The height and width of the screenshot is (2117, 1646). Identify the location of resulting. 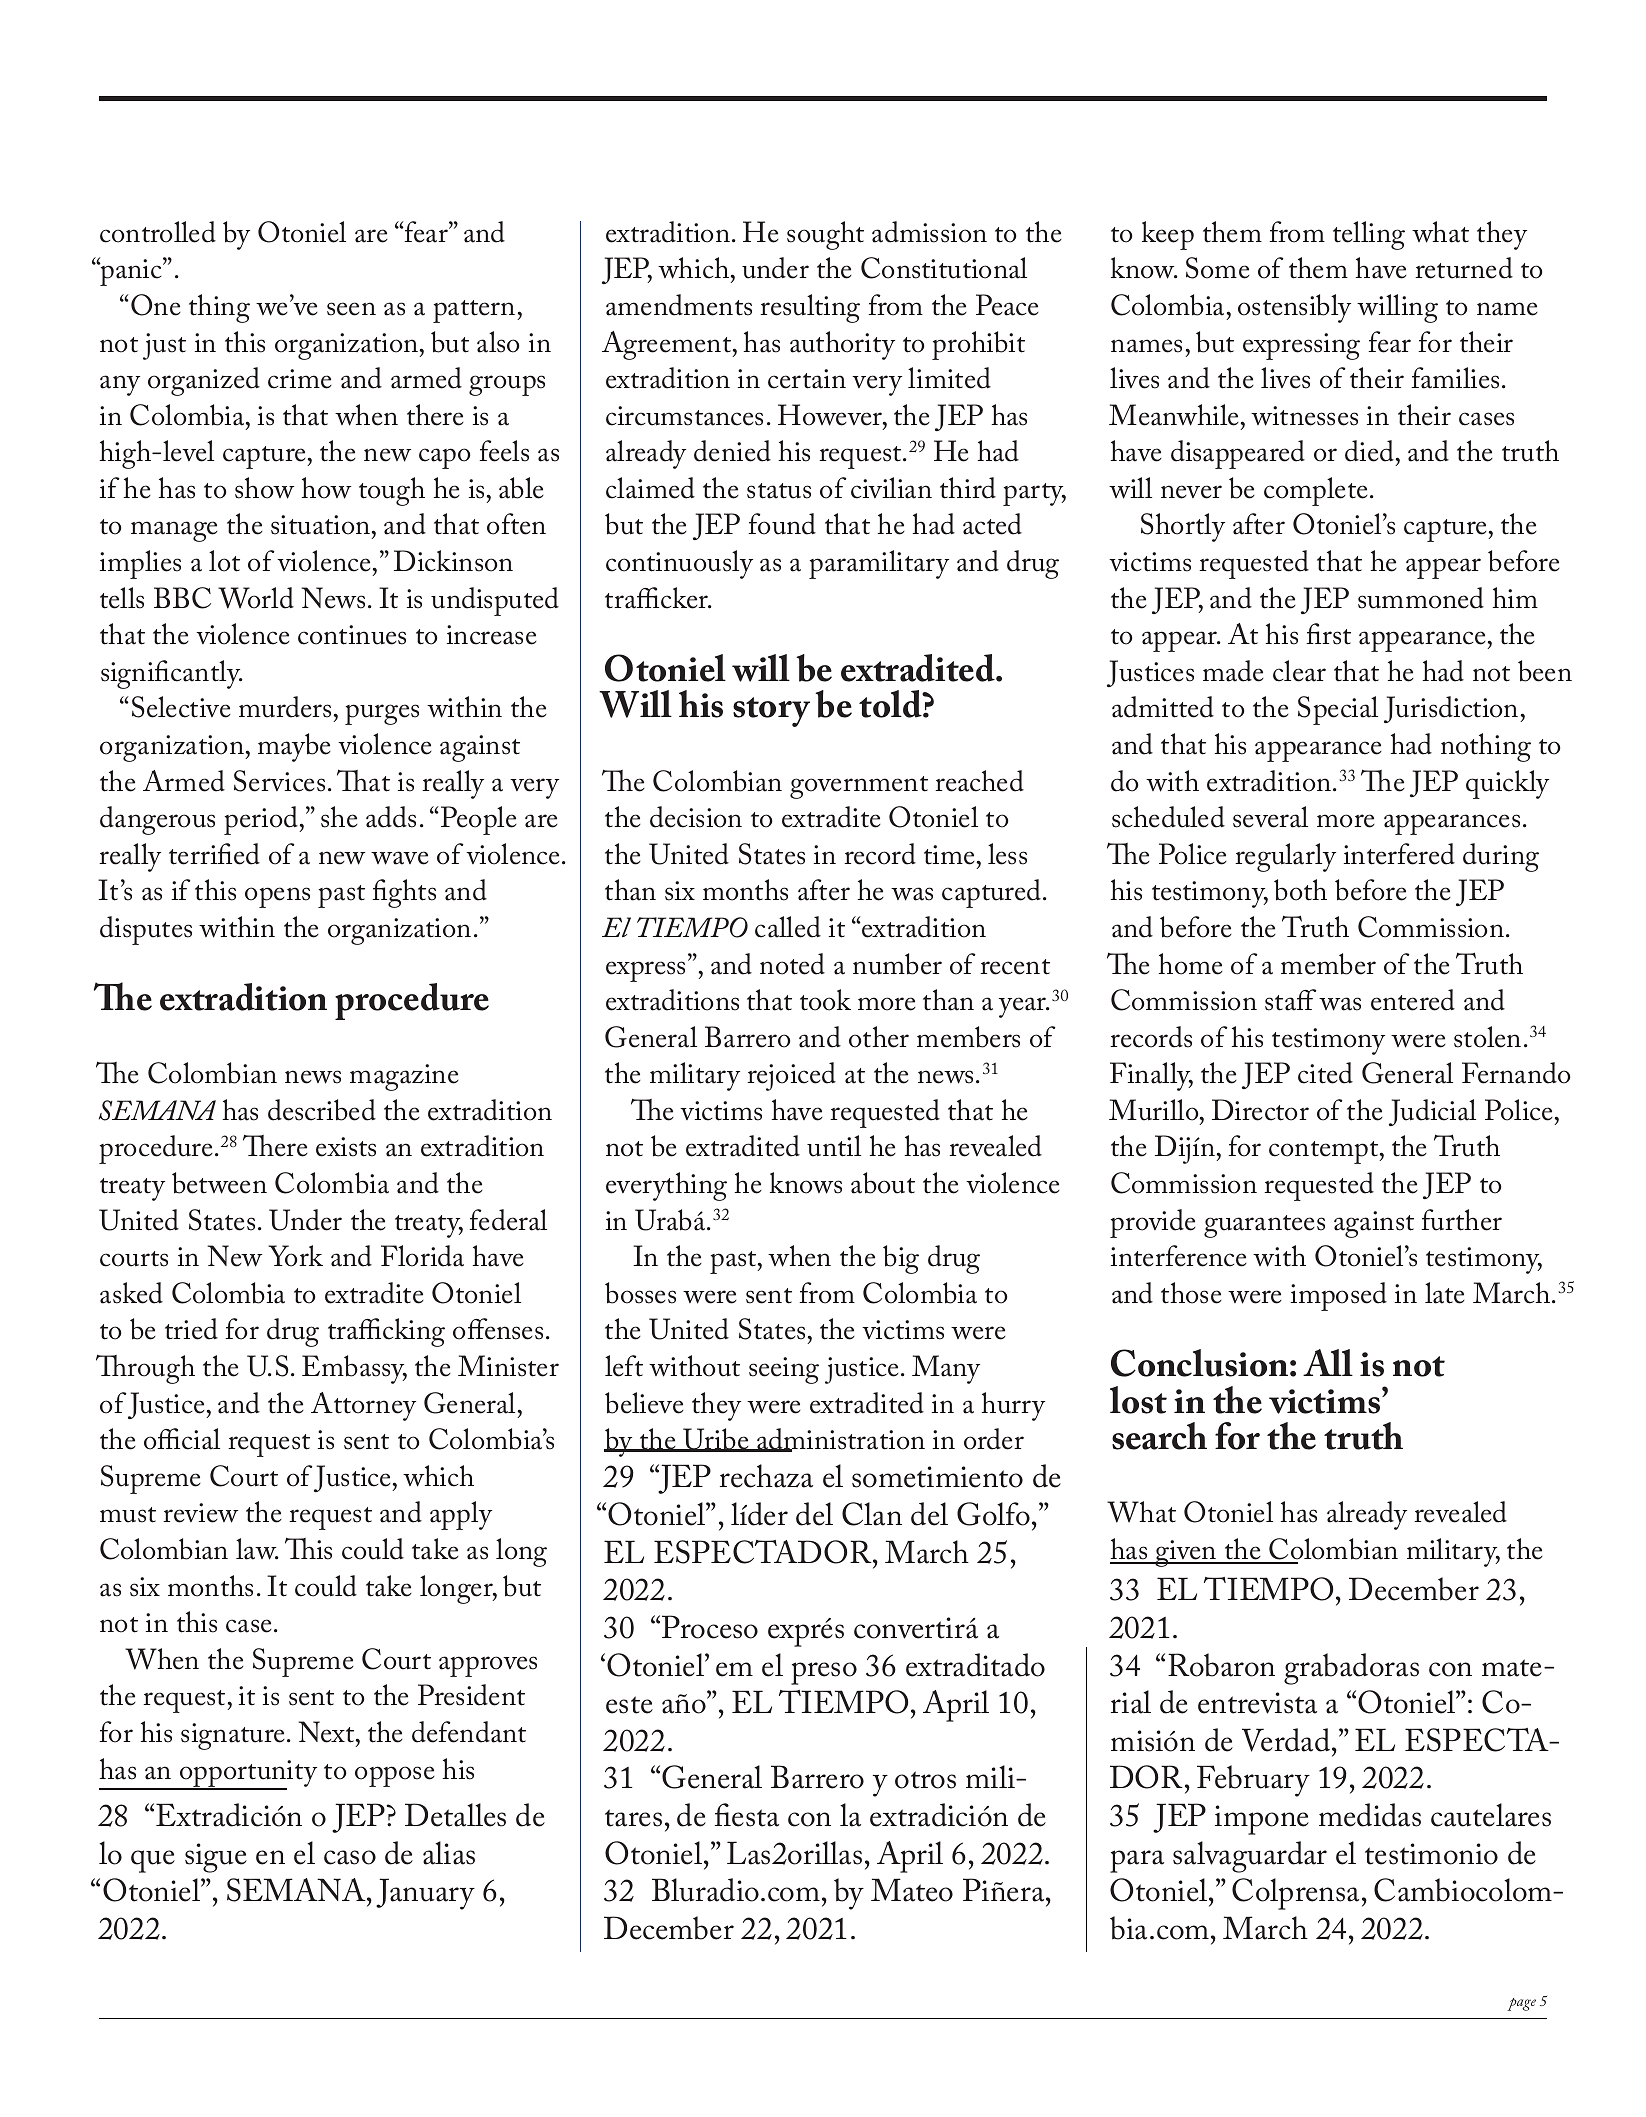
(810, 308).
